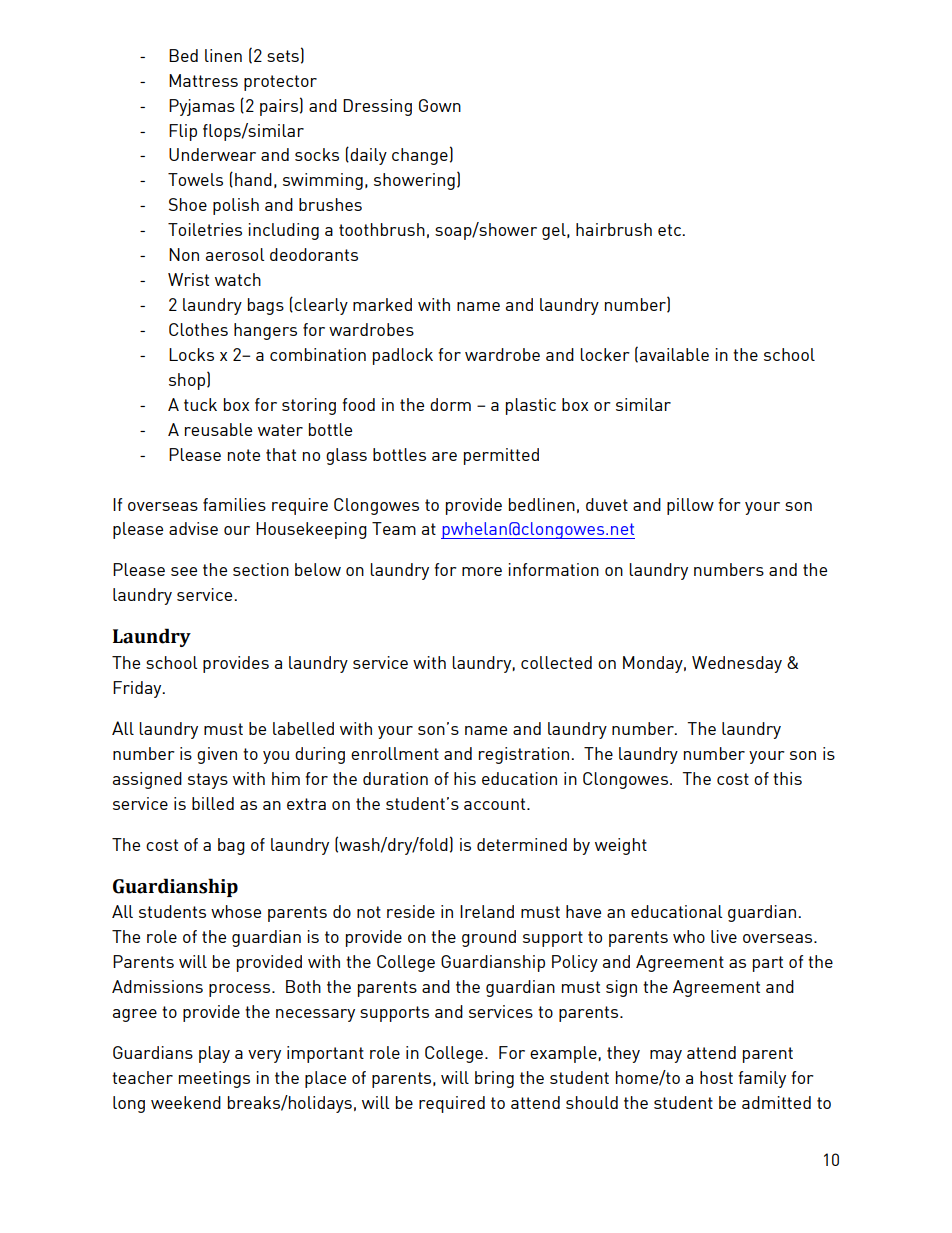 The image size is (952, 1233). I want to click on more, so click(482, 571).
